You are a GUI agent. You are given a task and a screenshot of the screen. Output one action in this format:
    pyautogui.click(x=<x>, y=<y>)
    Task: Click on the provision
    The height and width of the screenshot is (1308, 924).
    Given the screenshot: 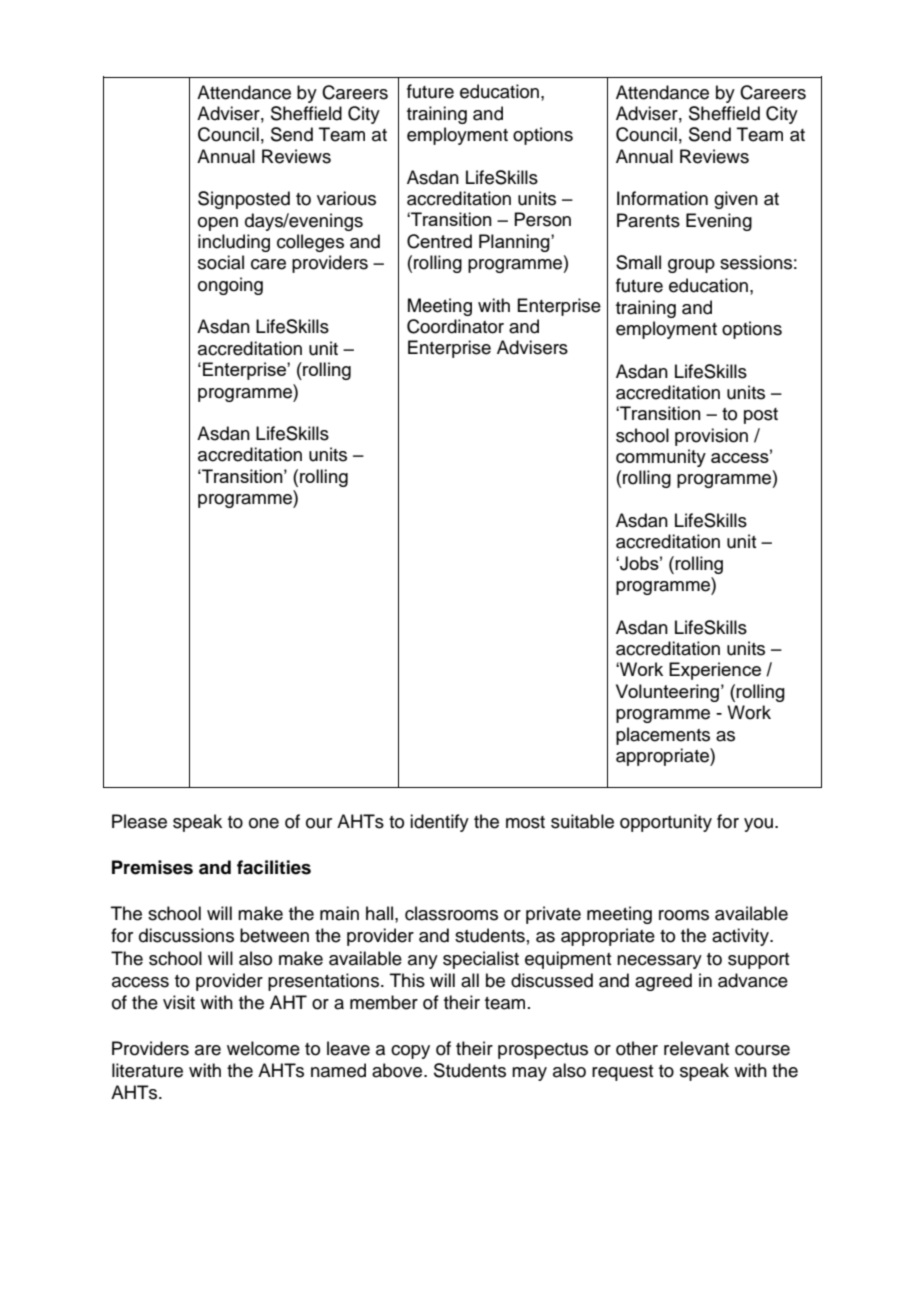 What is the action you would take?
    pyautogui.click(x=711, y=437)
